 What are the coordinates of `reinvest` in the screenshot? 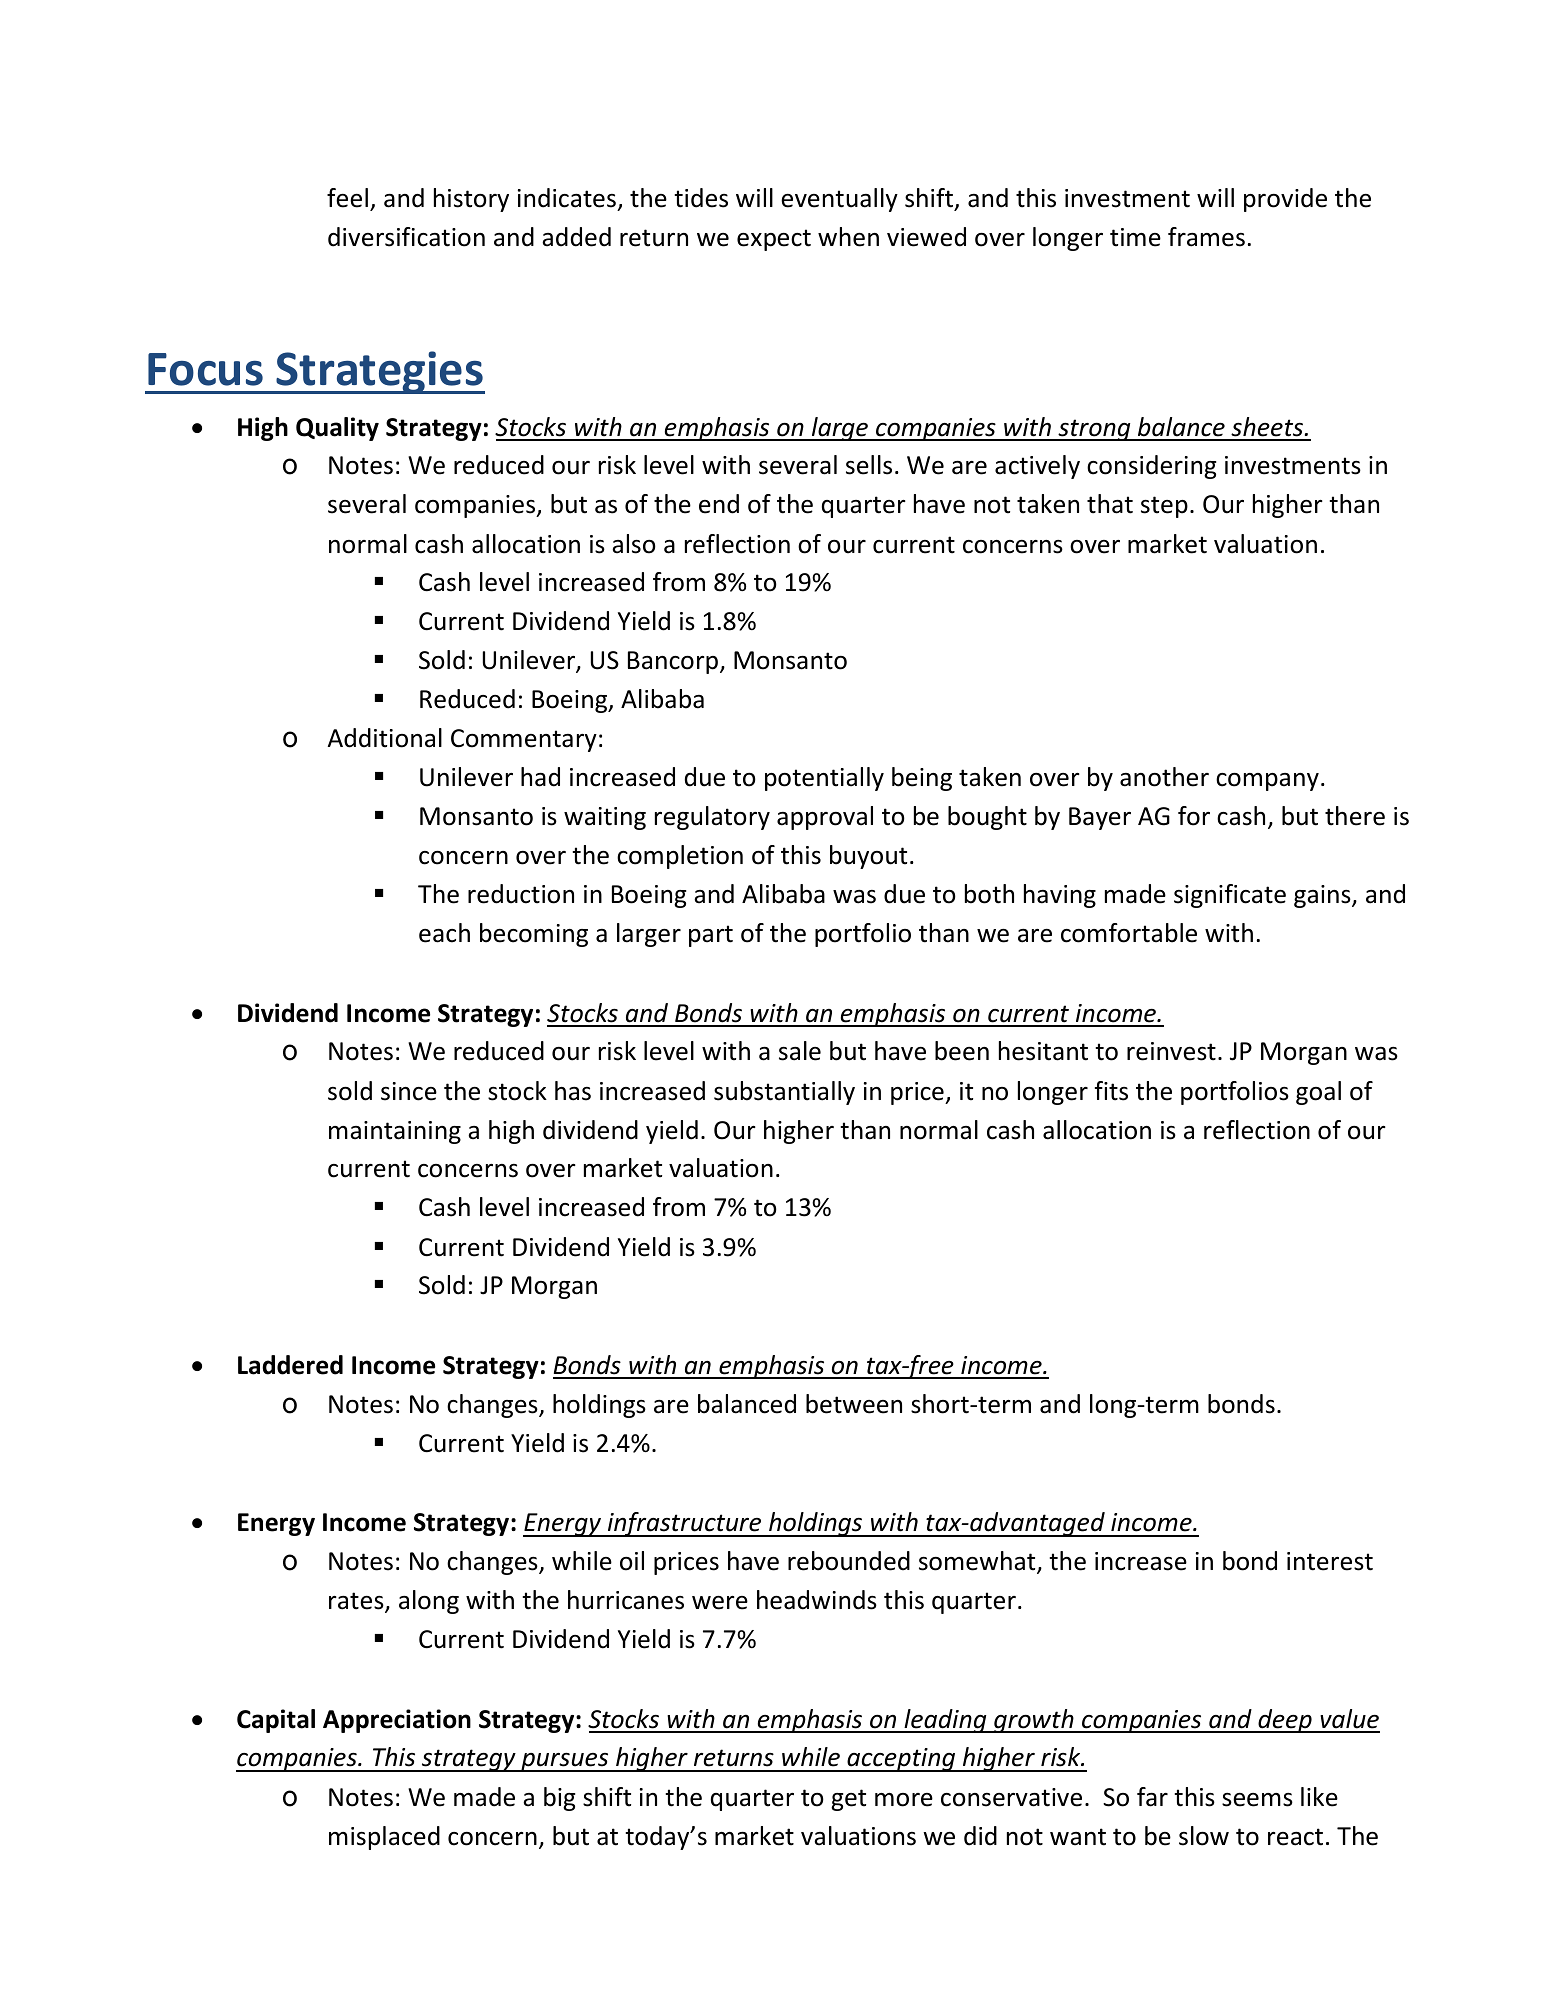 It's located at (1171, 1051).
